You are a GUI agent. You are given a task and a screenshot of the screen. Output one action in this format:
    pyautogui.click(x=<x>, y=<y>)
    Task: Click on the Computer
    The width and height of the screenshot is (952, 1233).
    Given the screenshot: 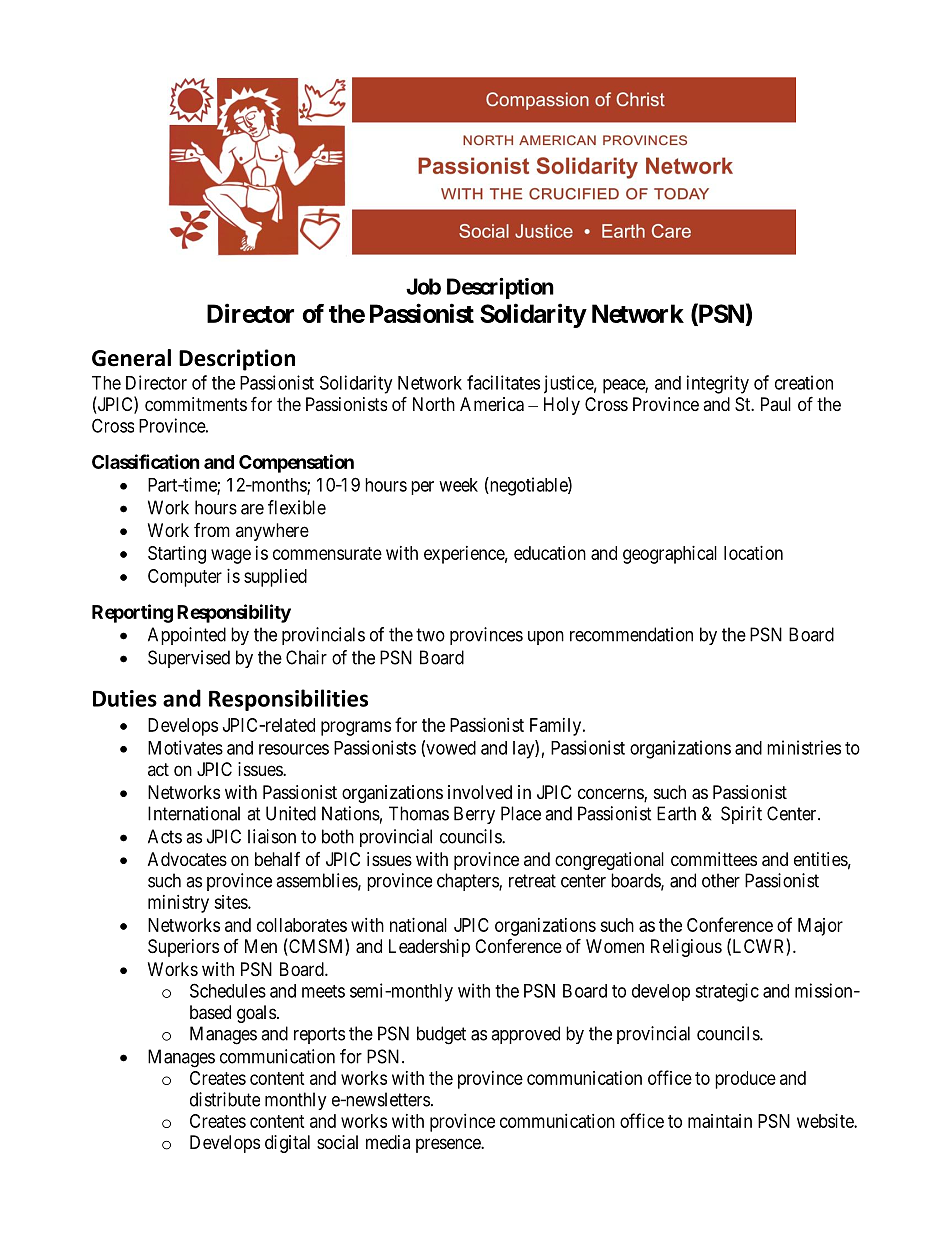 What is the action you would take?
    pyautogui.click(x=185, y=578)
